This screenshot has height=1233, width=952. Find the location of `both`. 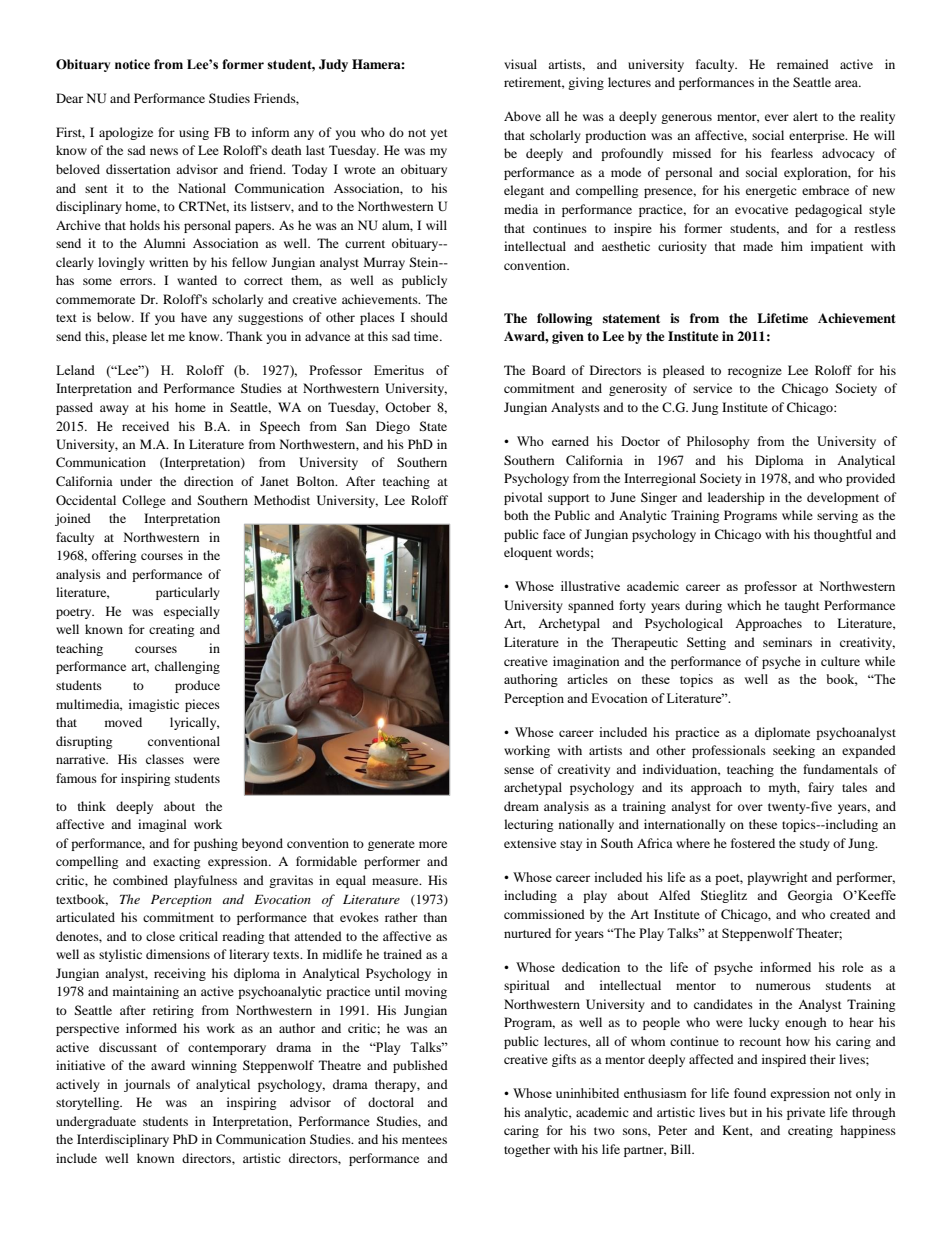

both is located at coordinates (516, 515).
